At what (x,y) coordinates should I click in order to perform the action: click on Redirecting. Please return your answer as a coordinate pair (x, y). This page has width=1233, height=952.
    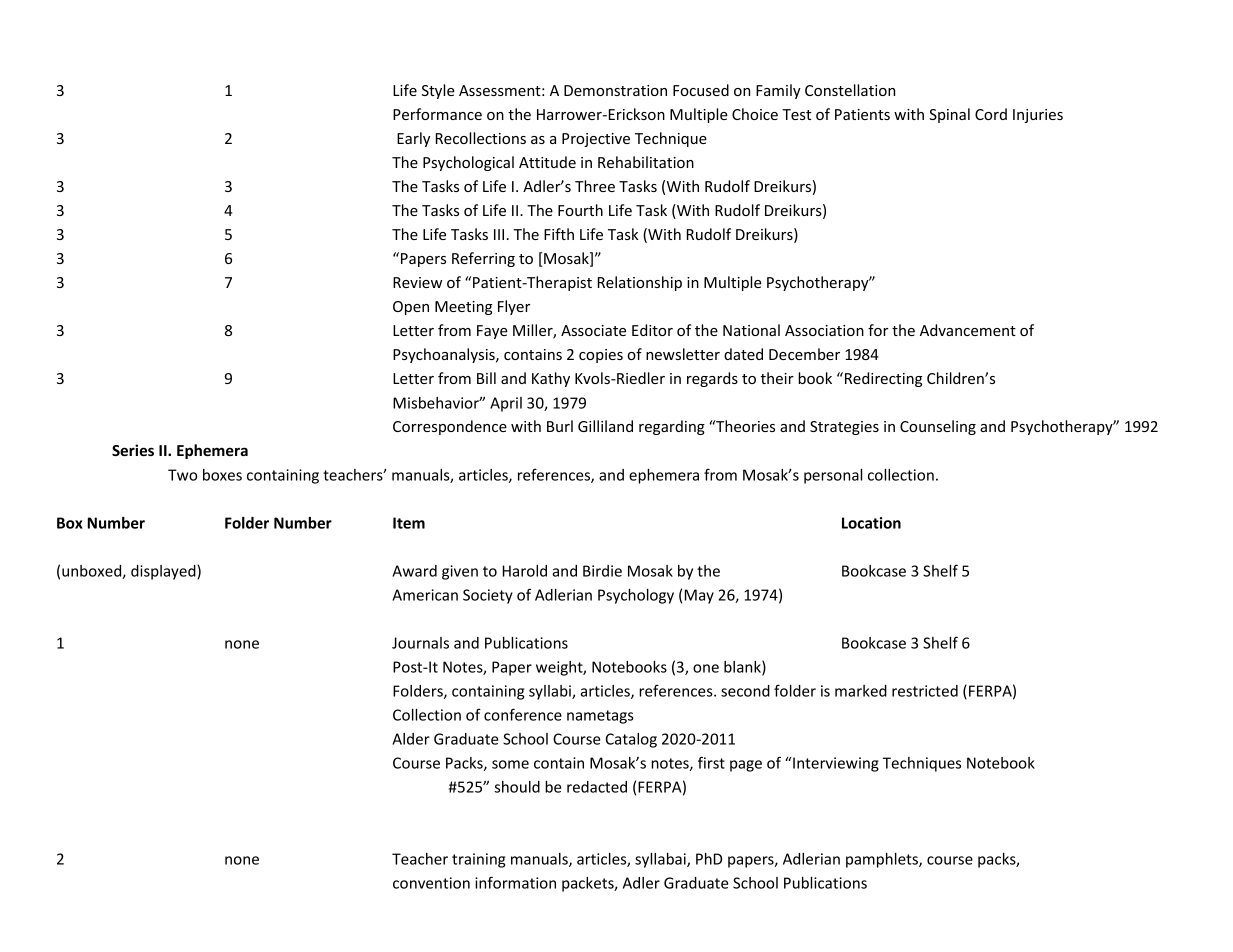
    Looking at the image, I should click on (882, 379).
